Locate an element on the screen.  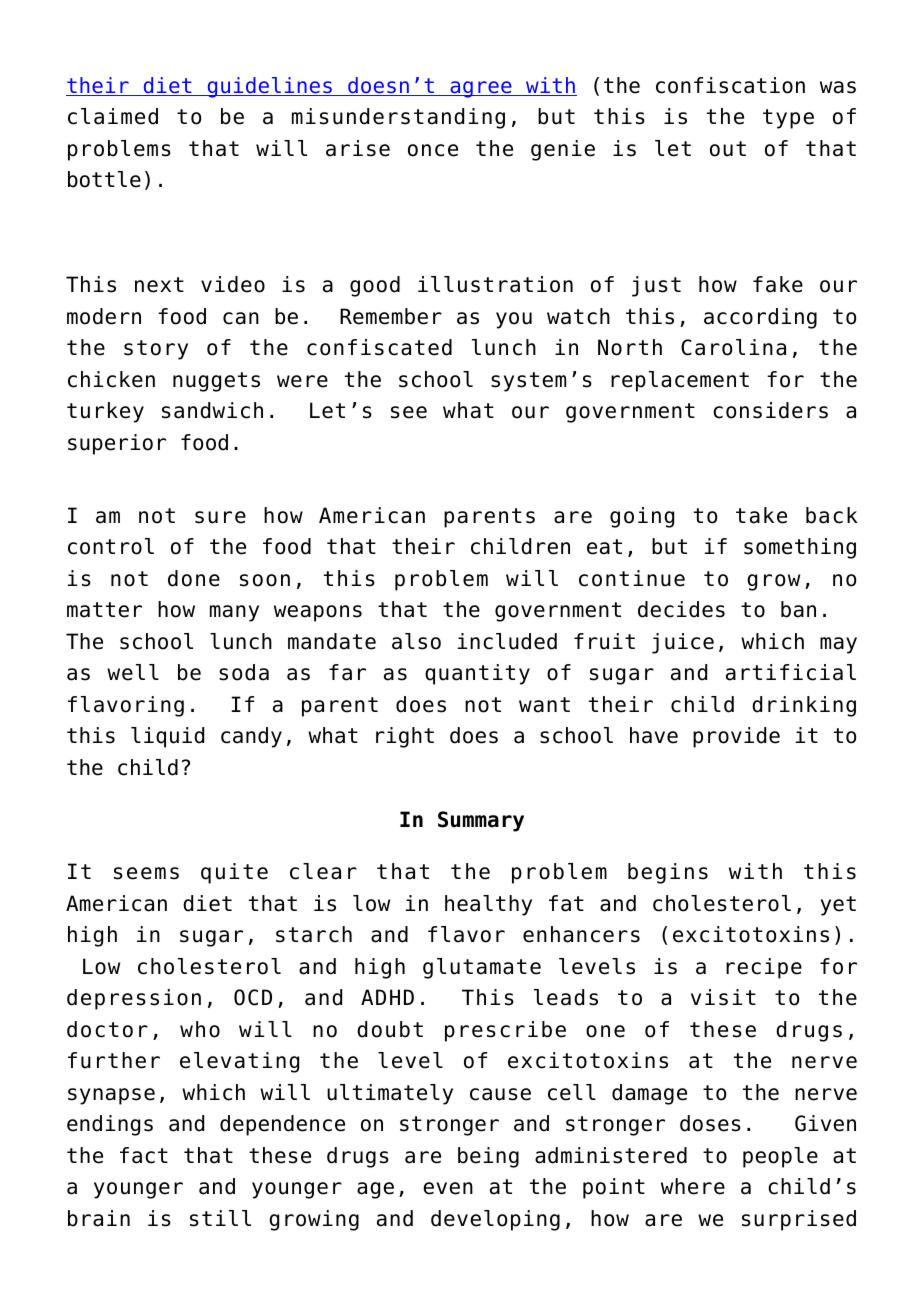
claimed is located at coordinates (113, 116).
